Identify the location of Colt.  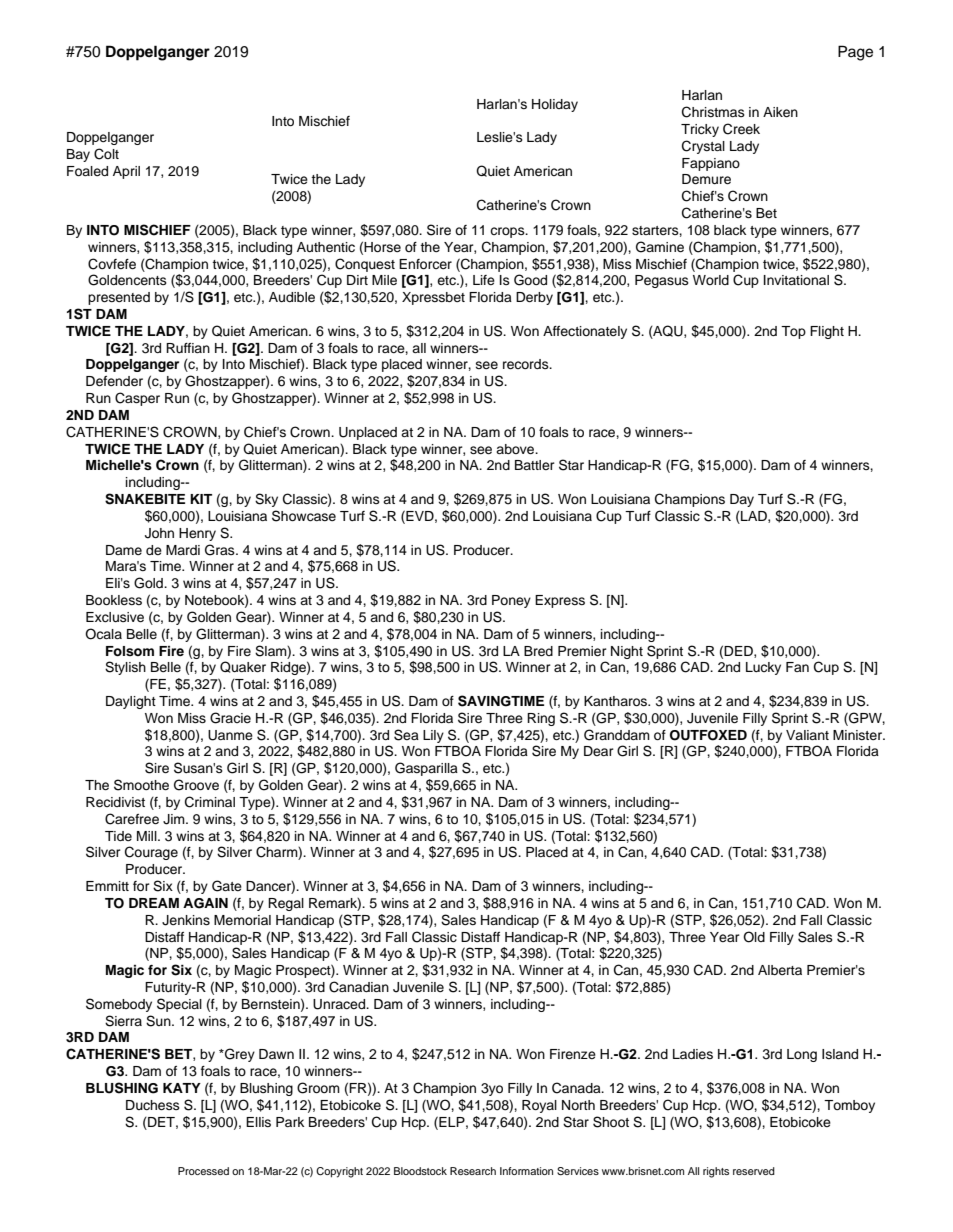
(106, 154).
